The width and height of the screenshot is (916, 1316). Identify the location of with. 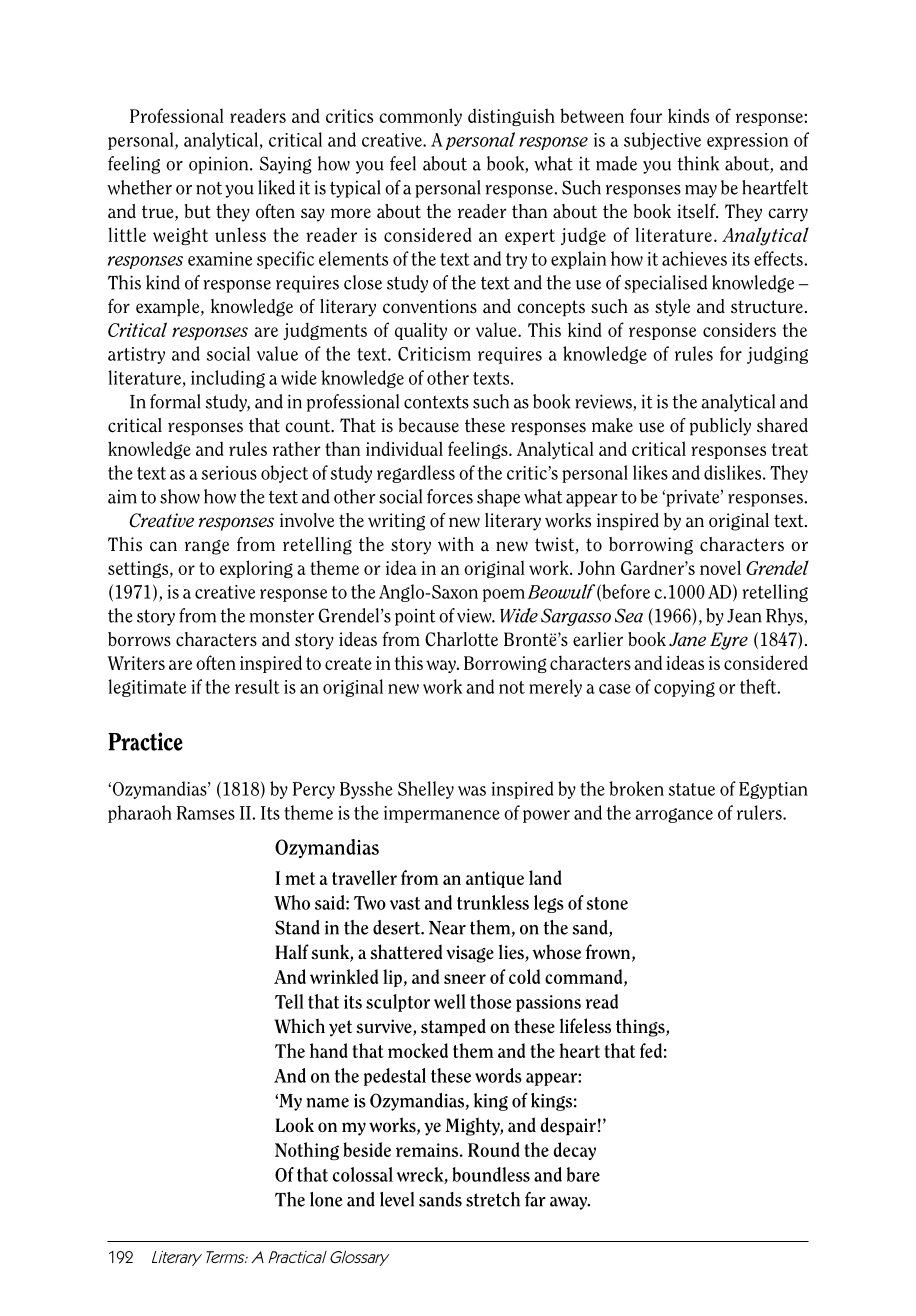
(456, 544).
